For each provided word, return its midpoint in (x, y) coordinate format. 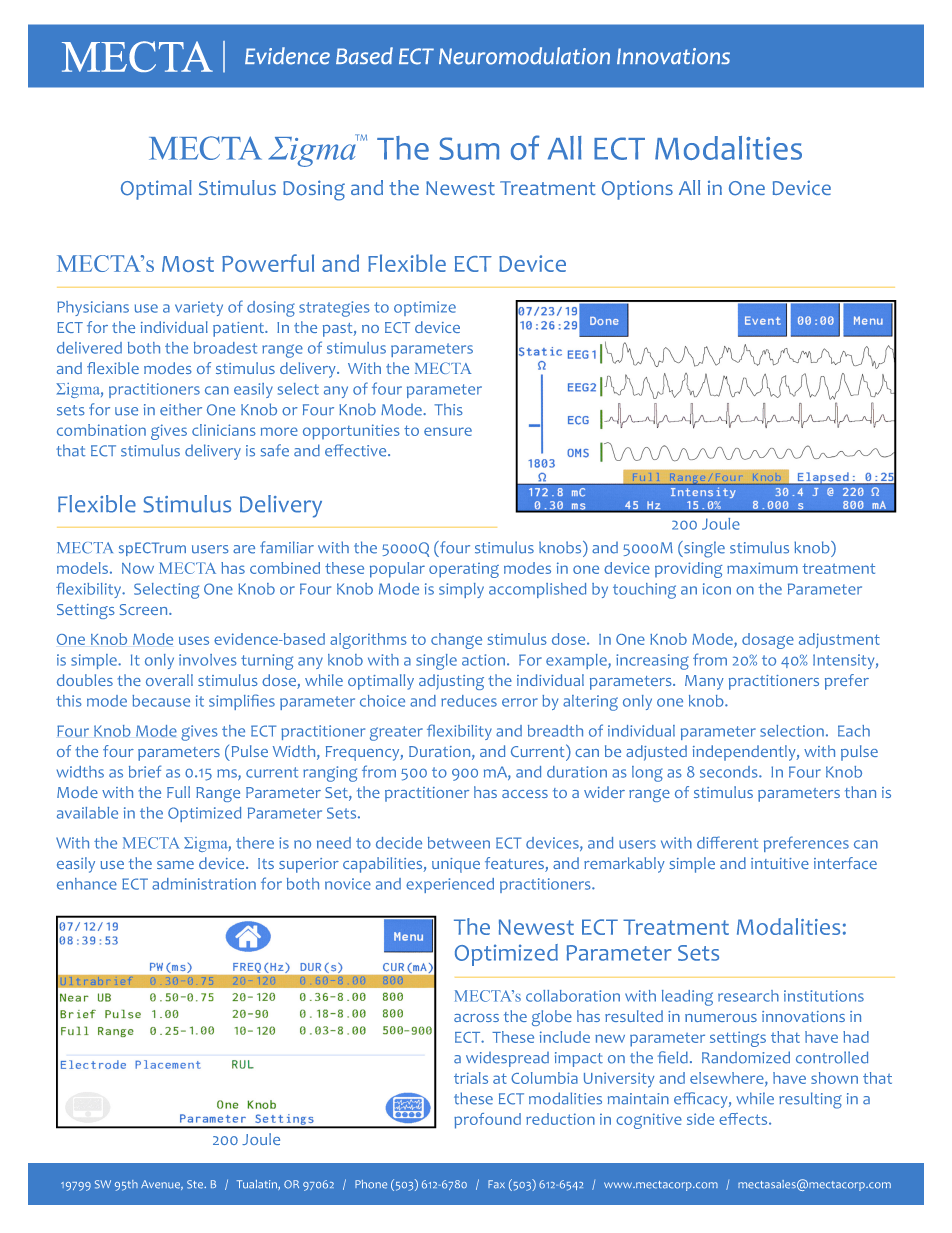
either (181, 410)
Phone (371, 1184)
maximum (762, 568)
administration (204, 884)
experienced (450, 885)
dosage (768, 641)
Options (637, 190)
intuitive (780, 863)
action (485, 660)
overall (169, 680)
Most (188, 264)
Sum (469, 148)
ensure (448, 431)
